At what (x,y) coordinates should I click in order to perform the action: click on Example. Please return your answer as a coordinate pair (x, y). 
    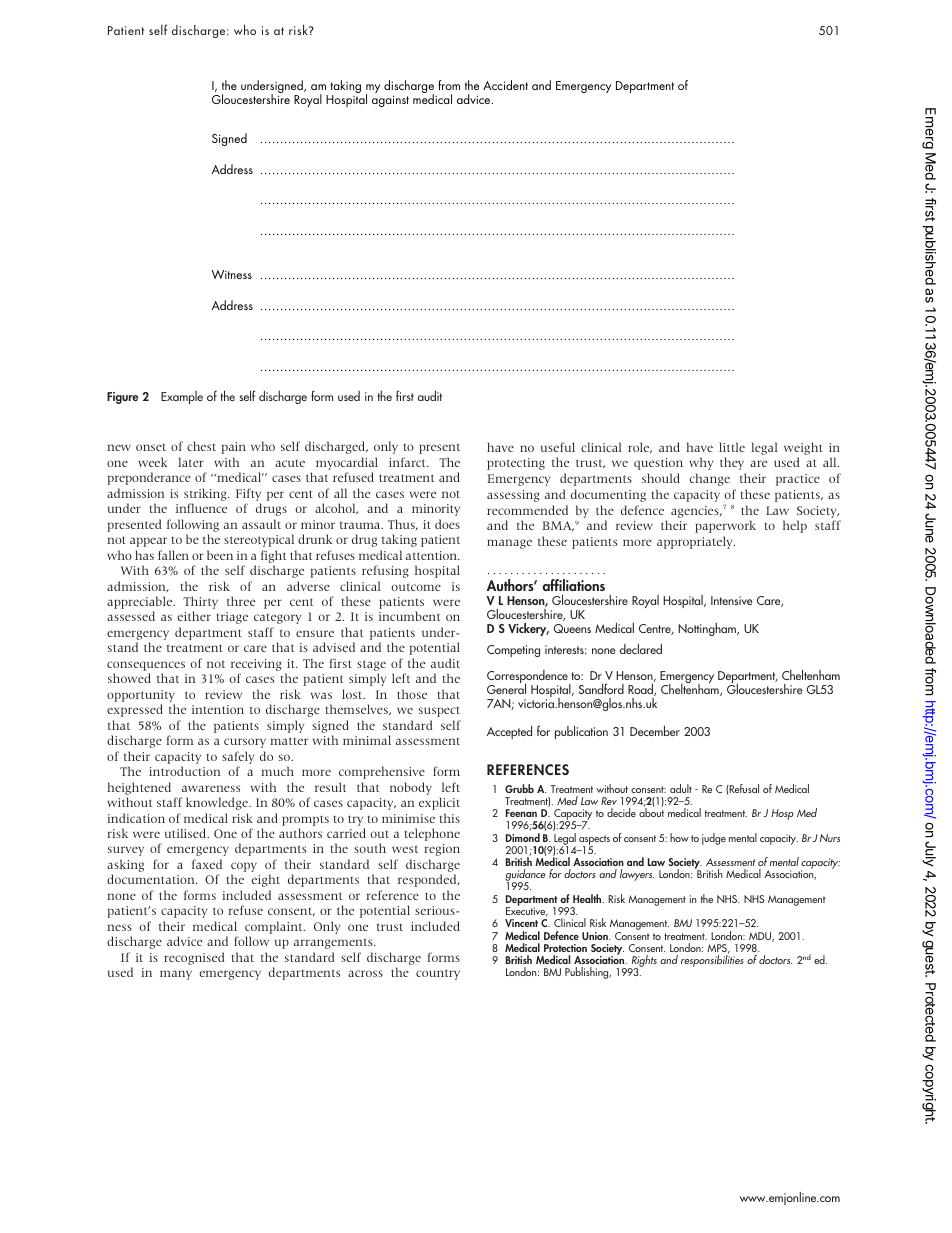
    Looking at the image, I should click on (182, 397).
